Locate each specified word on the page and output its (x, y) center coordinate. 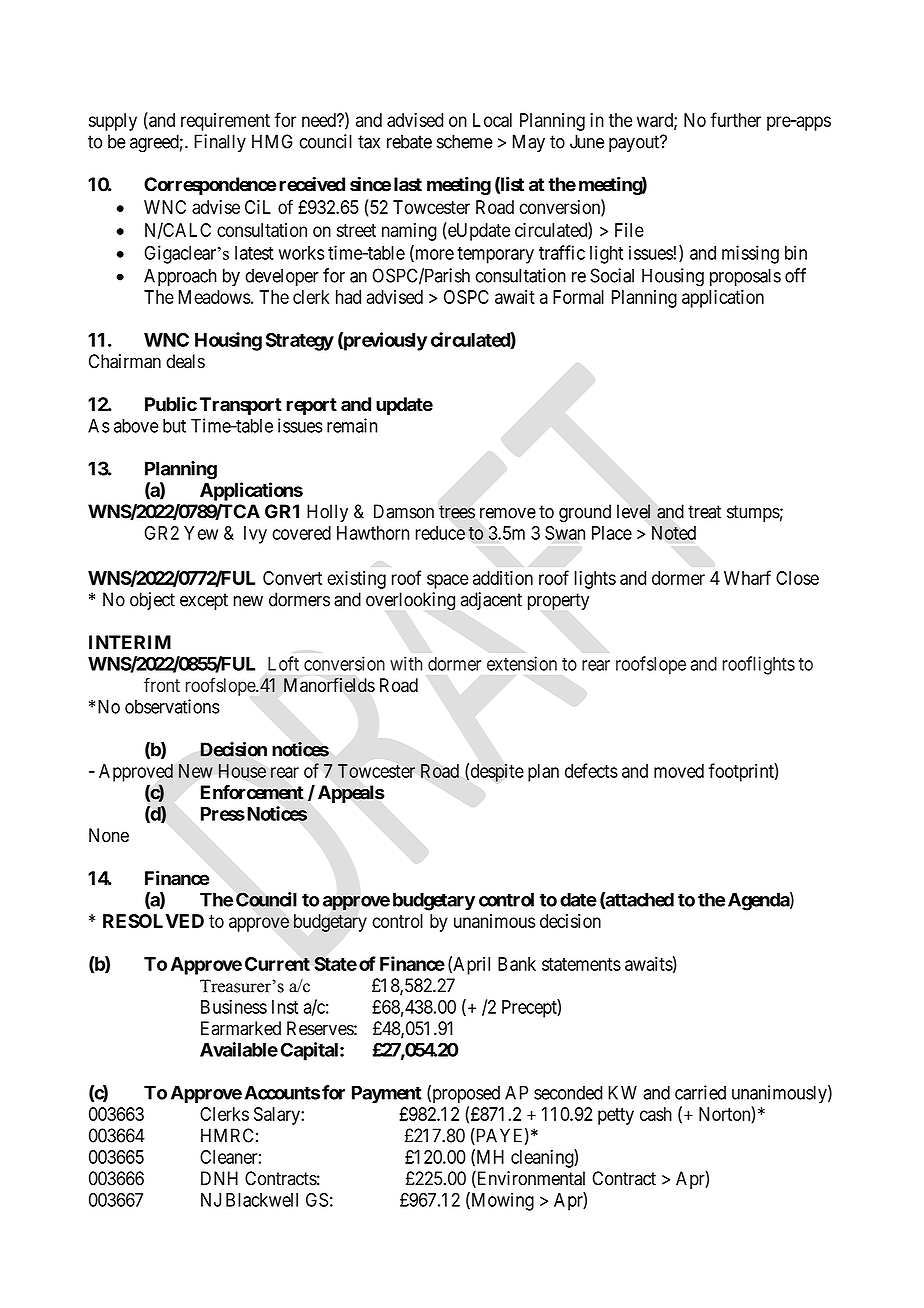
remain (352, 425)
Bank (517, 964)
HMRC (227, 1135)
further (736, 119)
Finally (220, 143)
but (174, 426)
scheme (465, 141)
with (406, 663)
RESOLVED (153, 921)
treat (704, 512)
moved (679, 771)
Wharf (747, 577)
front (162, 684)
